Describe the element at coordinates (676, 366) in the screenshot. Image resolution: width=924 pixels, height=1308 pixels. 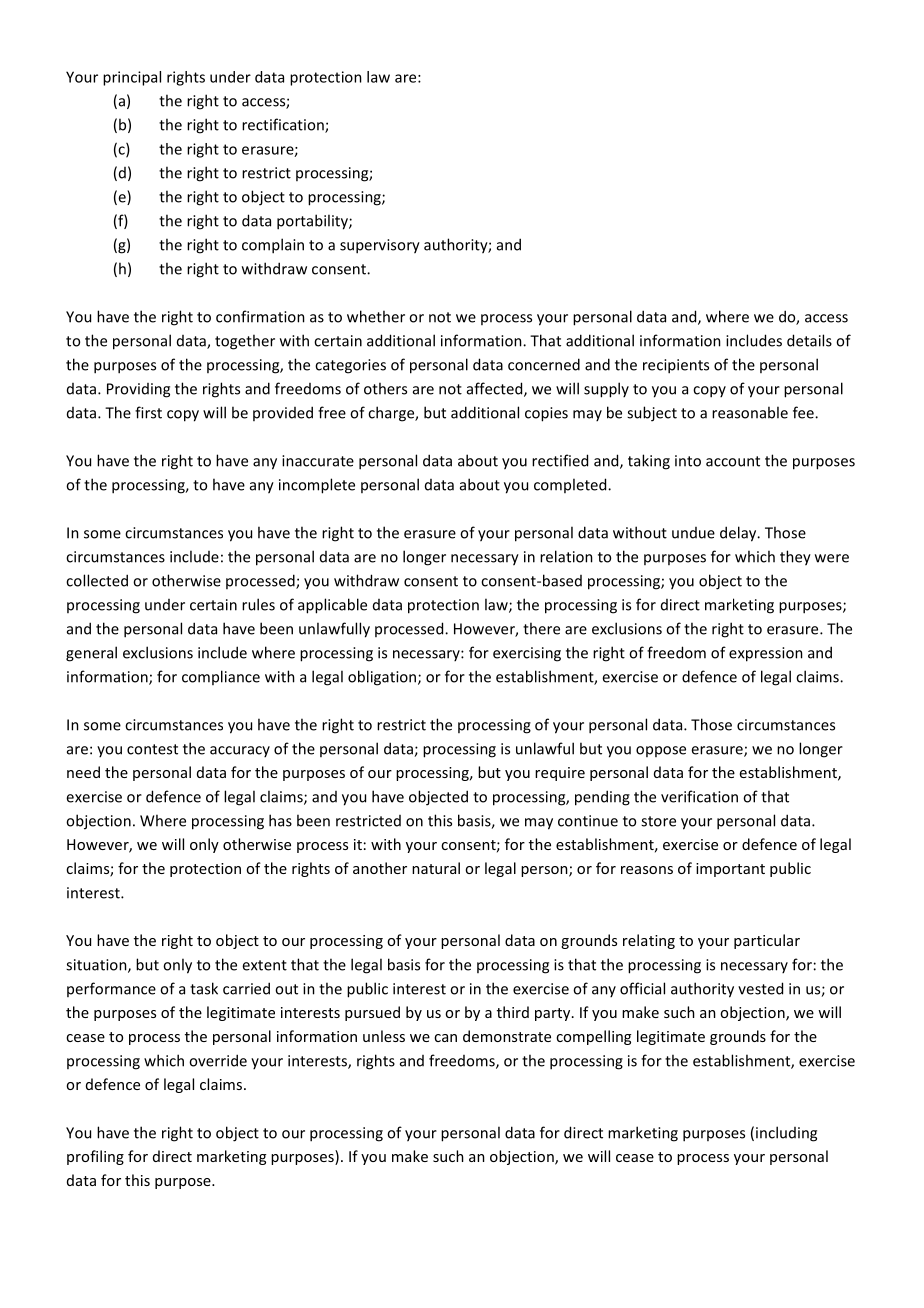
I see `recipients` at that location.
